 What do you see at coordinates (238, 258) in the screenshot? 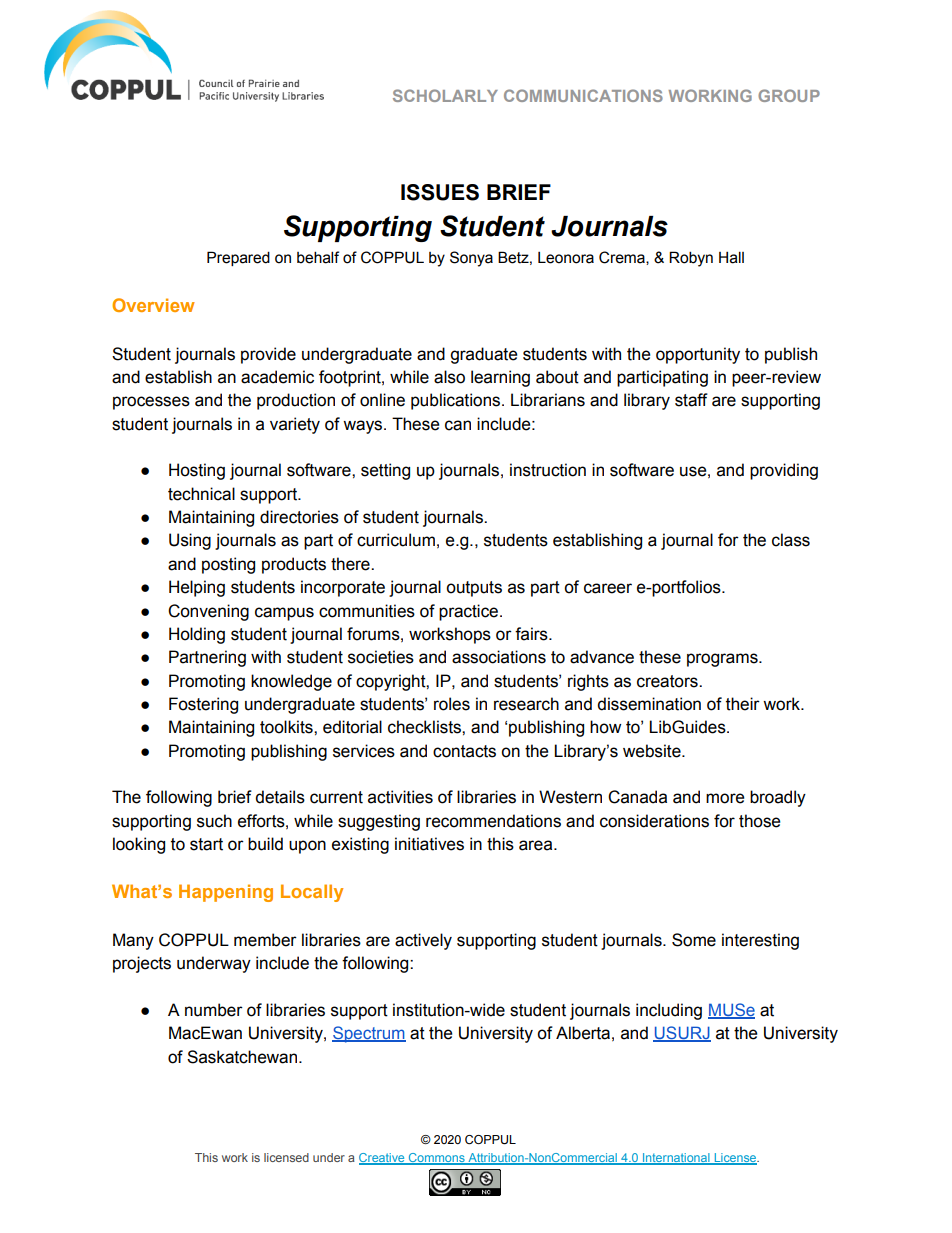
I see `Prepared` at bounding box center [238, 258].
